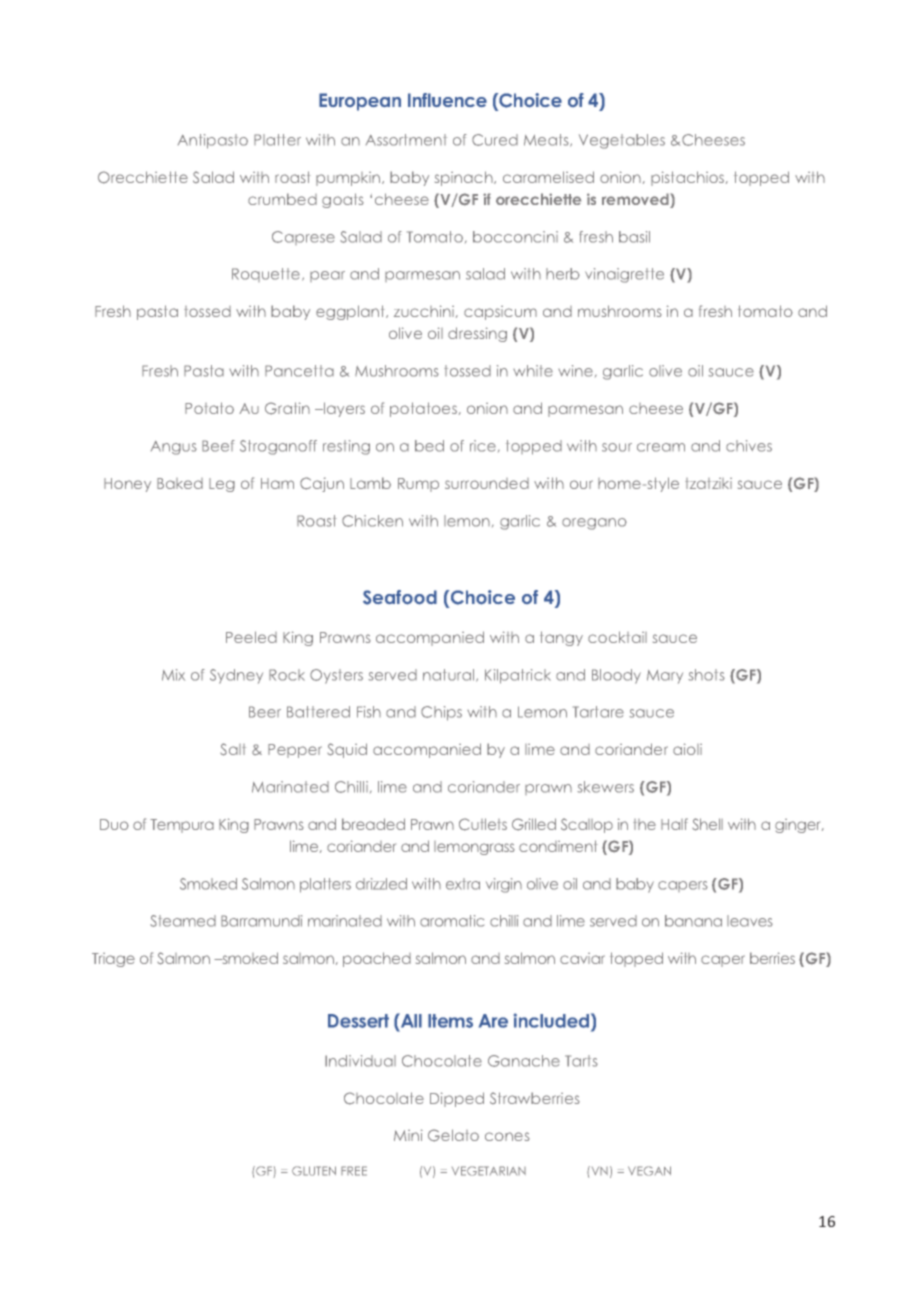 This screenshot has width=924, height=1308. I want to click on goats, so click(343, 200).
